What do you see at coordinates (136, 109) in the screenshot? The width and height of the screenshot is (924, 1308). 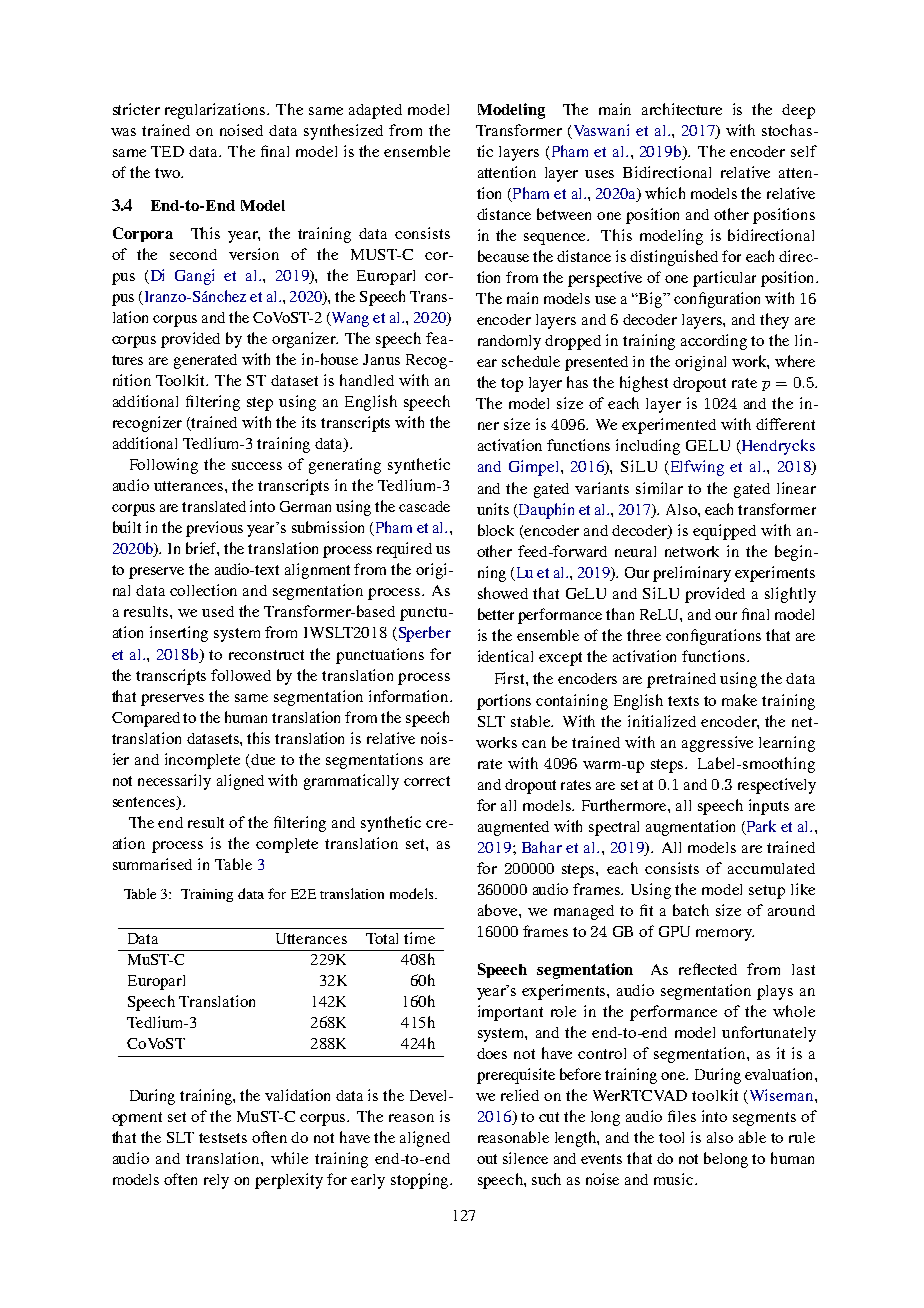 I see `stricter` at bounding box center [136, 109].
